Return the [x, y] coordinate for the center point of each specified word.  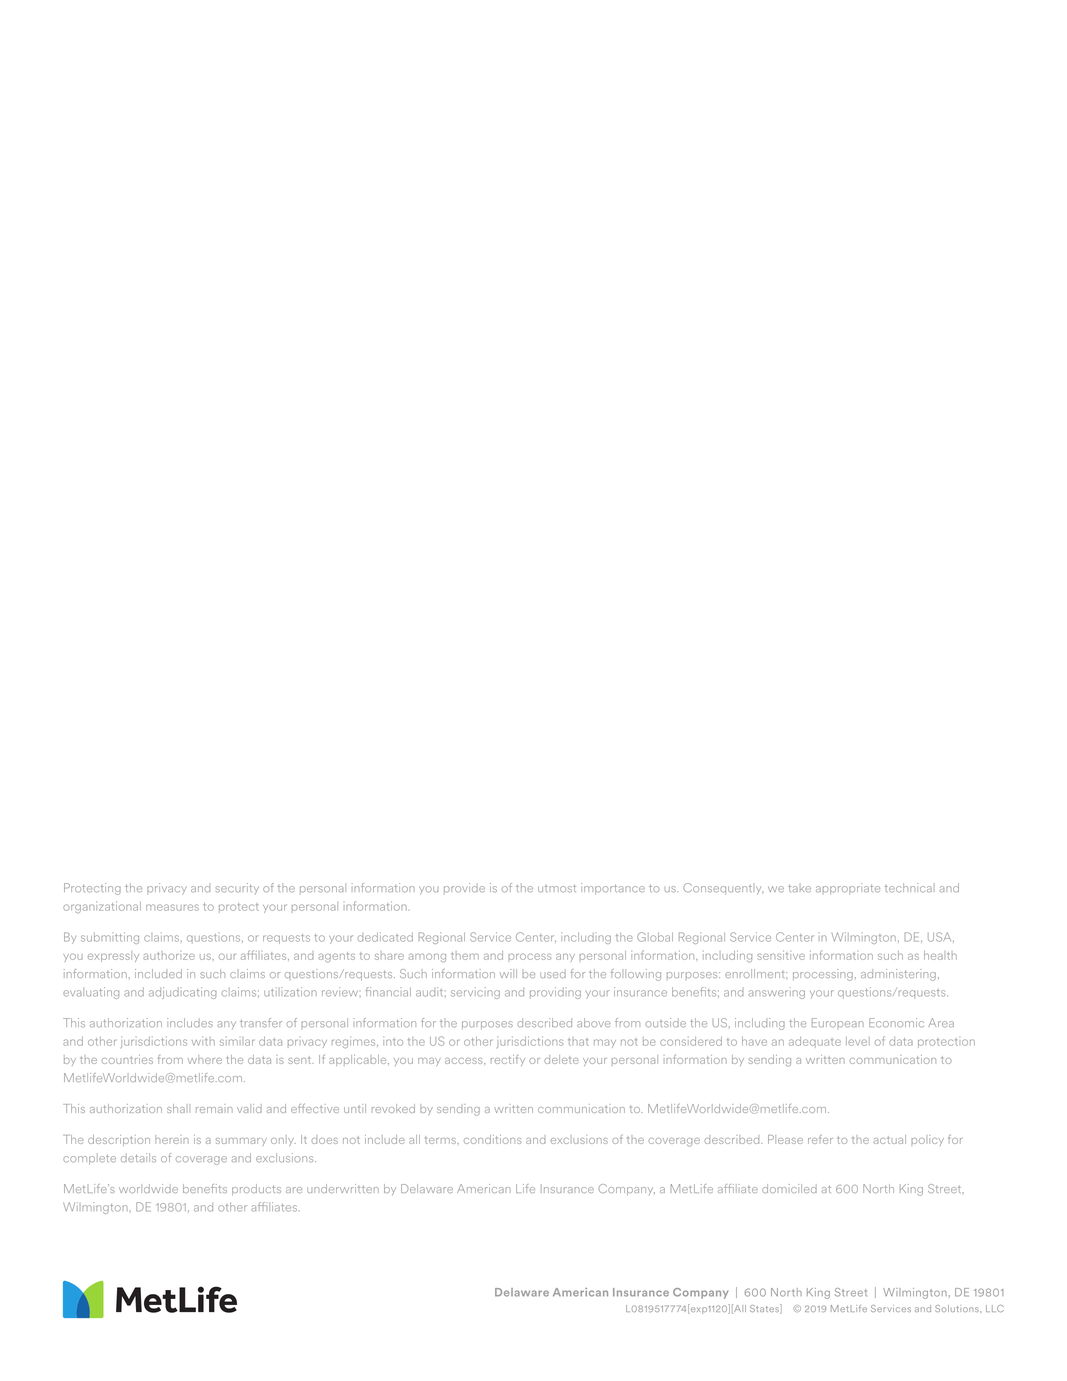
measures [172, 907]
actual [889, 1139]
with [203, 1041]
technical [908, 887]
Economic [896, 1022]
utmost [557, 888]
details [138, 1158]
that [578, 1042]
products [256, 1189]
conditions [492, 1139]
